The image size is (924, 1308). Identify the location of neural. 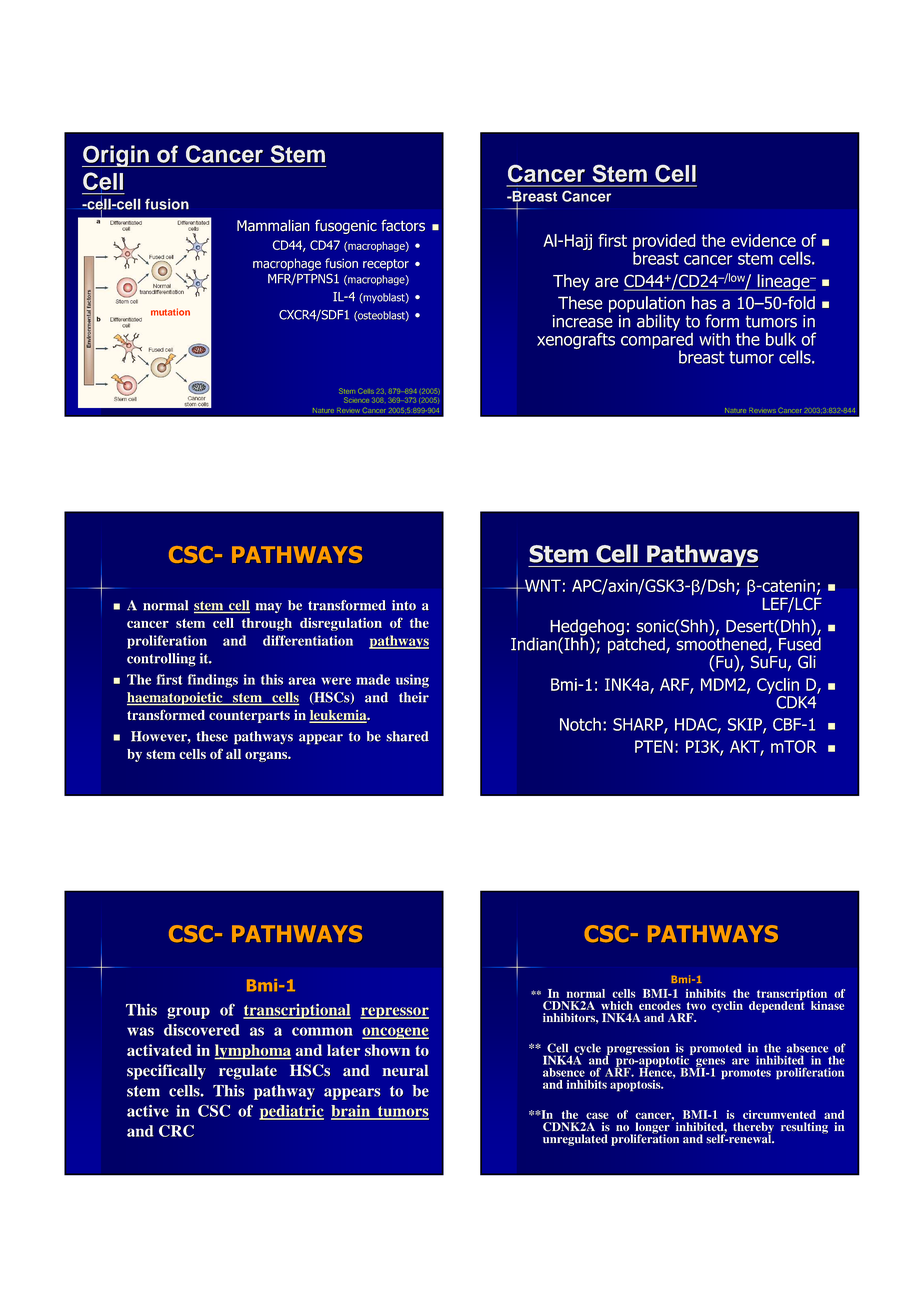
(405, 1070).
